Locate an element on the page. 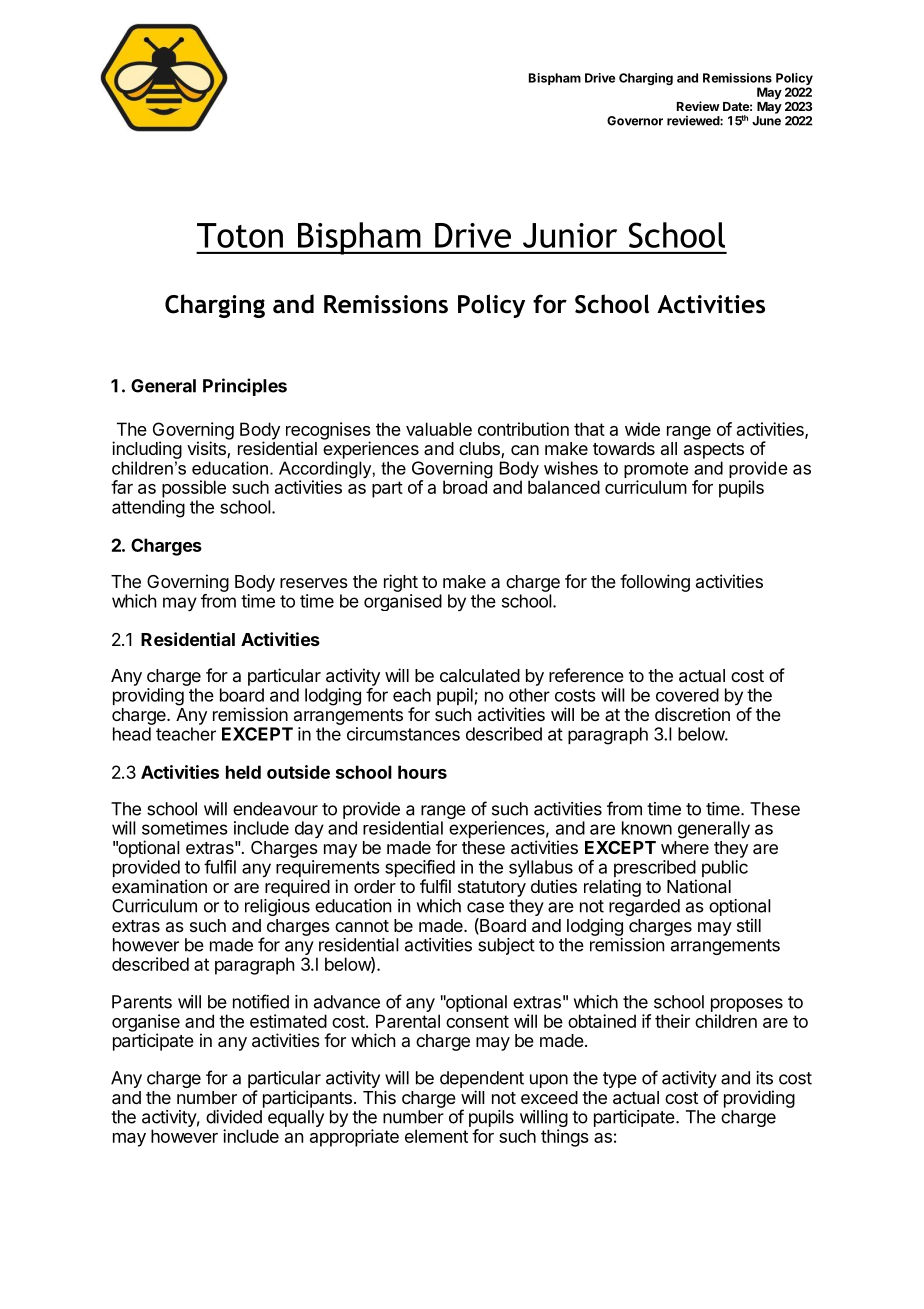 The width and height of the document is (924, 1309). reserves is located at coordinates (314, 583).
